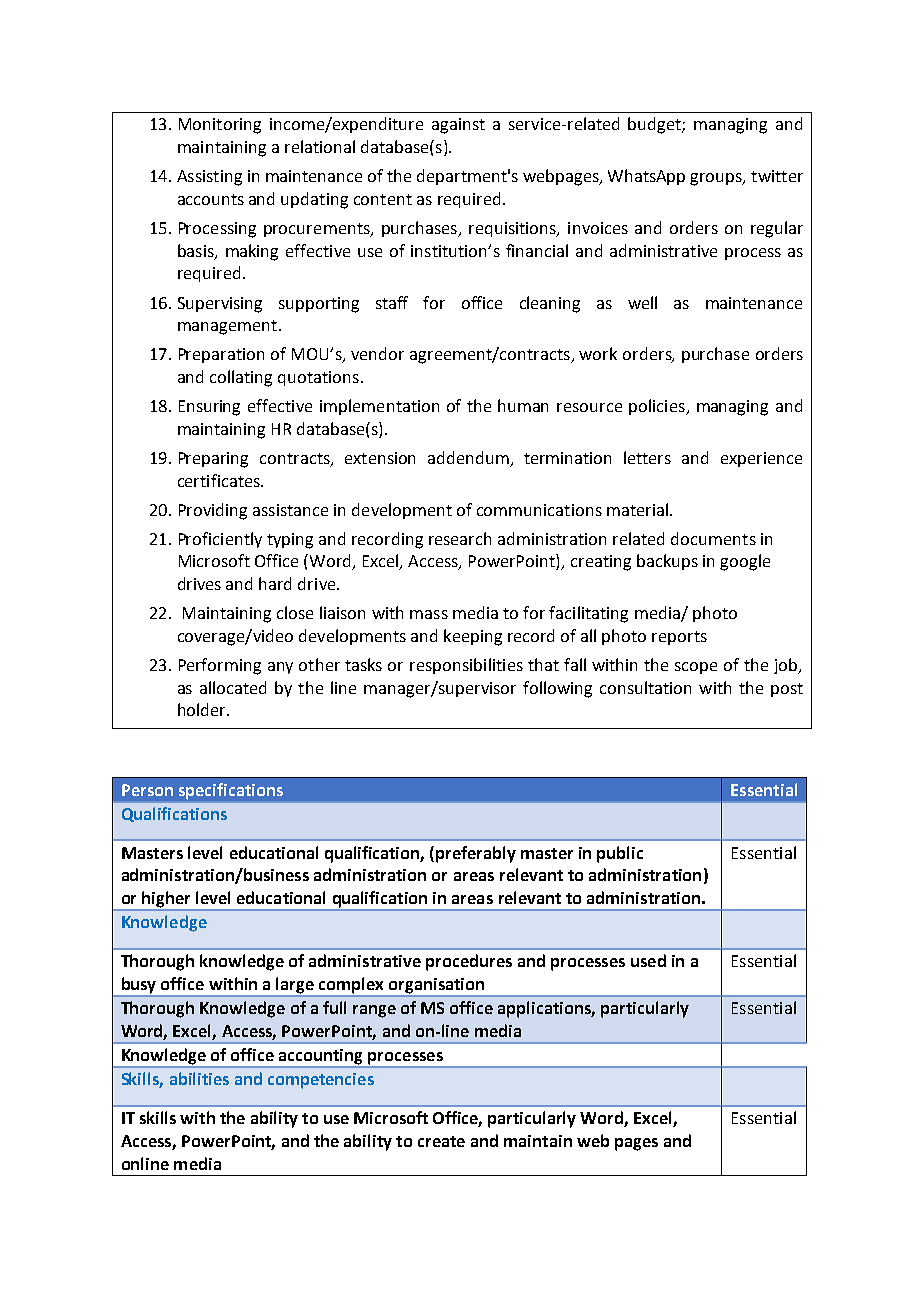 The image size is (924, 1309). I want to click on specifications, so click(231, 791).
